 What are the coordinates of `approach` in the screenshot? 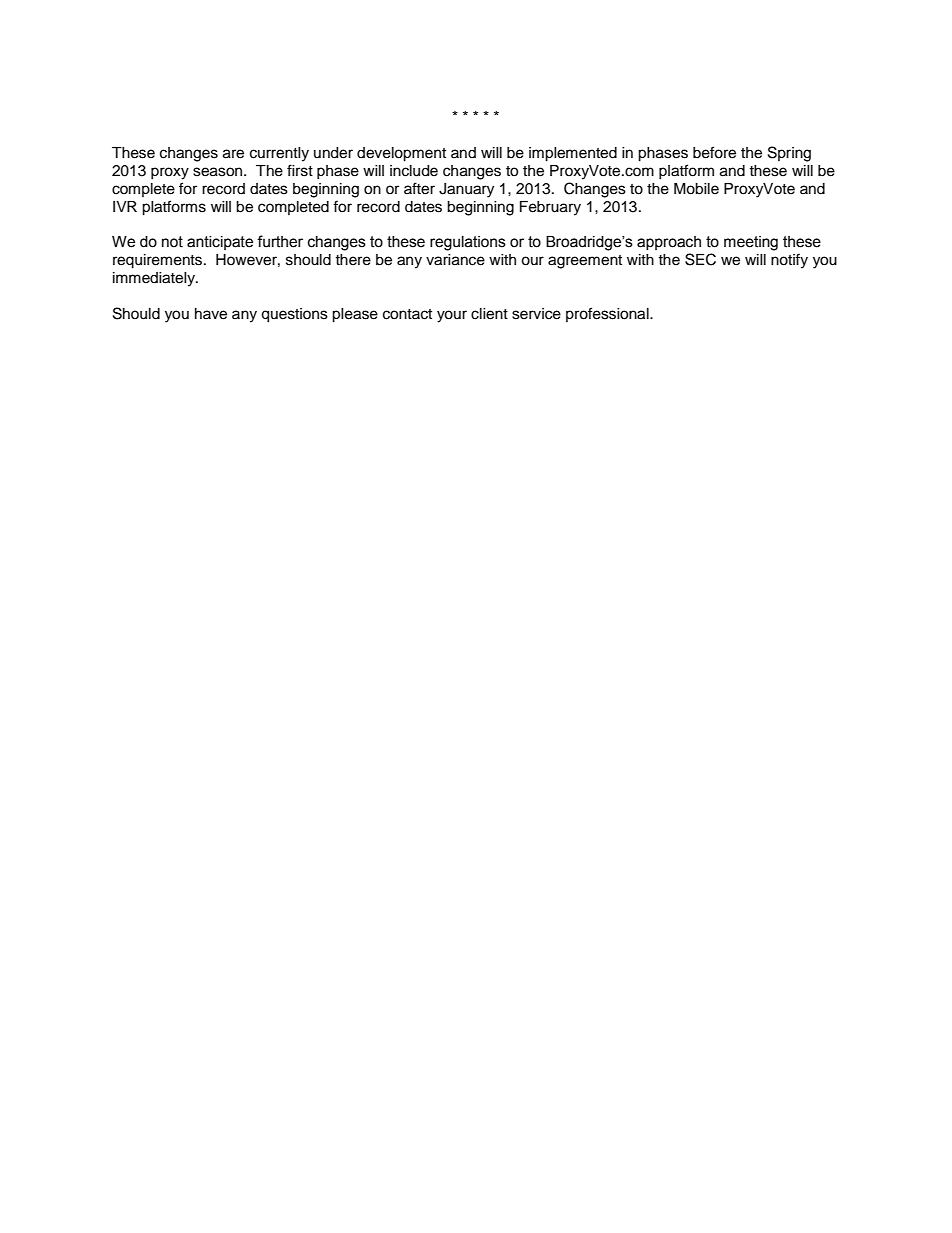 It's located at (669, 243).
